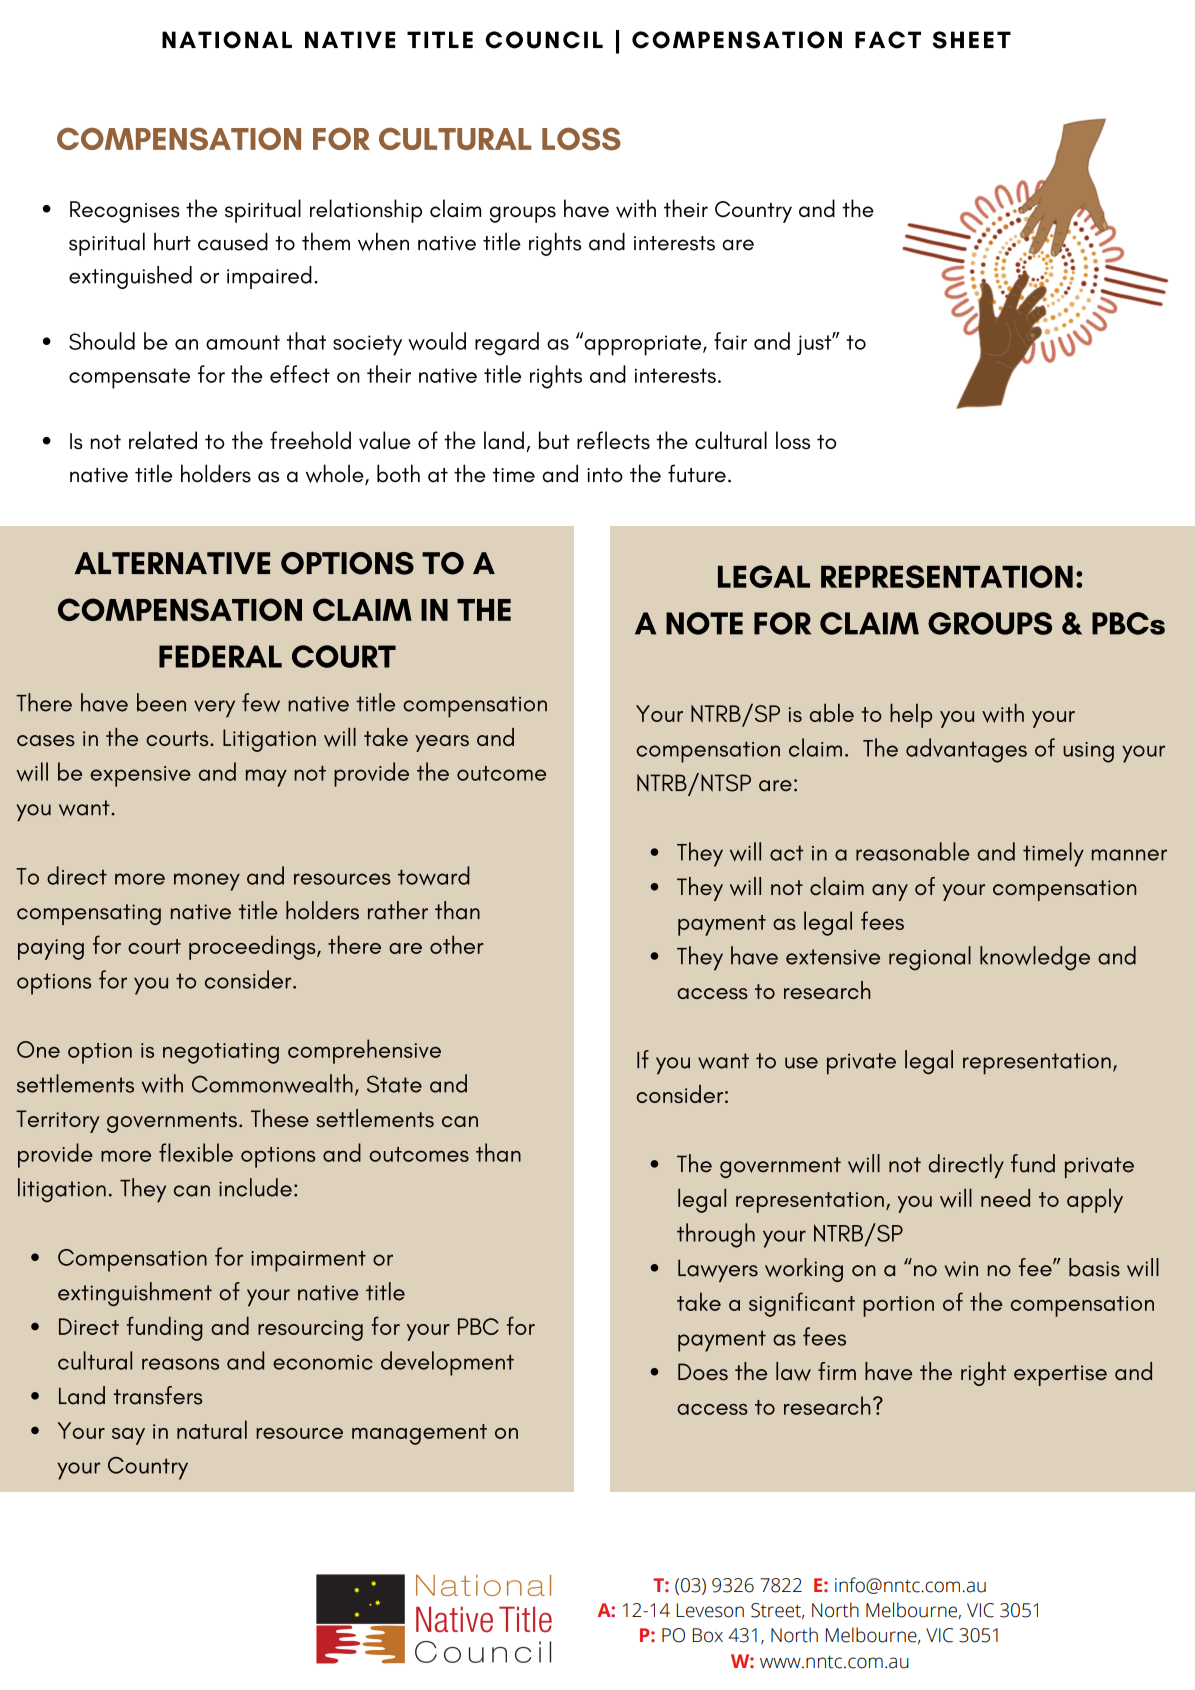 The height and width of the document is (1690, 1195). Describe the element at coordinates (966, 750) in the document. I see `advantages` at that location.
